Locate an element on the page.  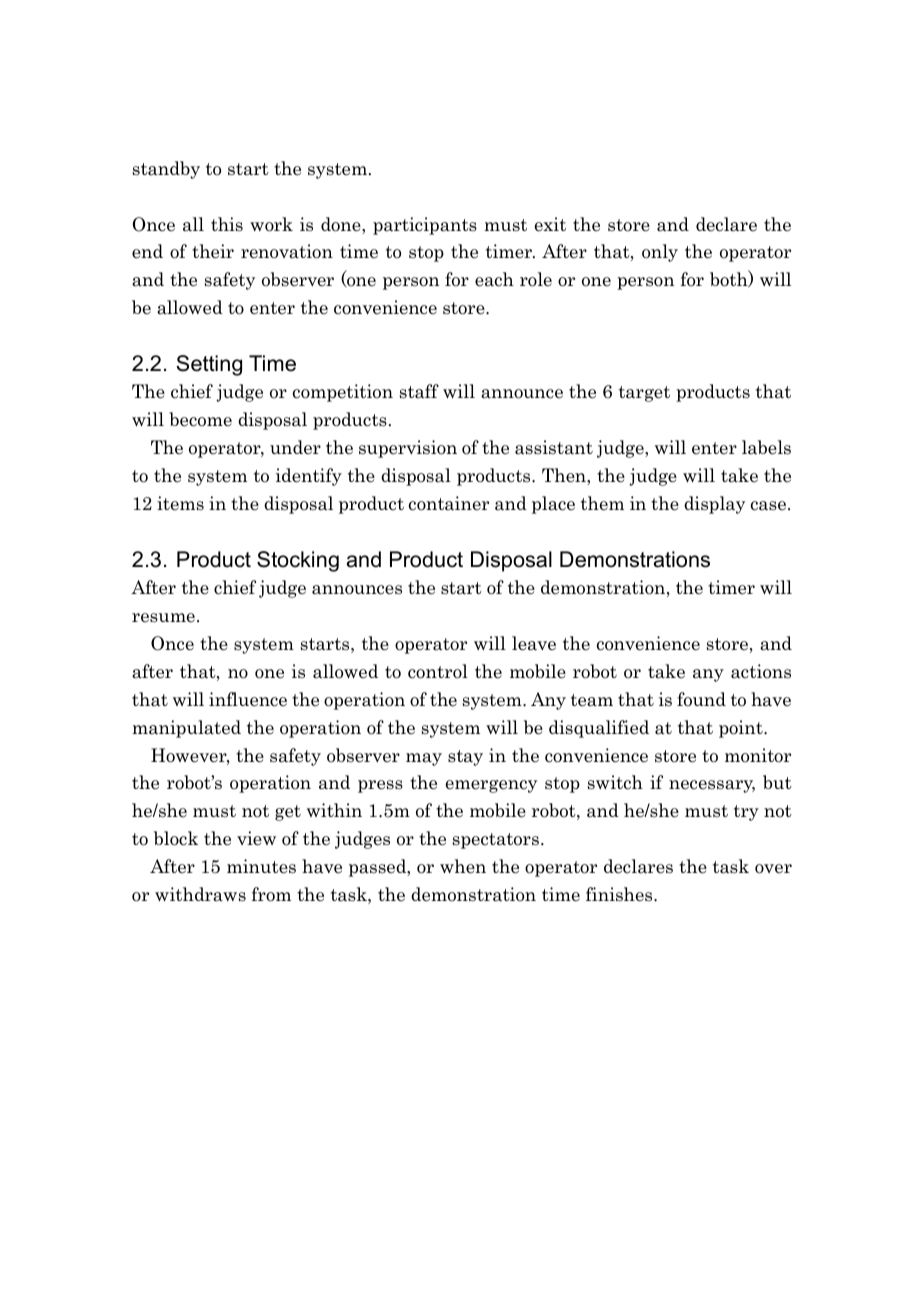
control is located at coordinates (438, 671).
